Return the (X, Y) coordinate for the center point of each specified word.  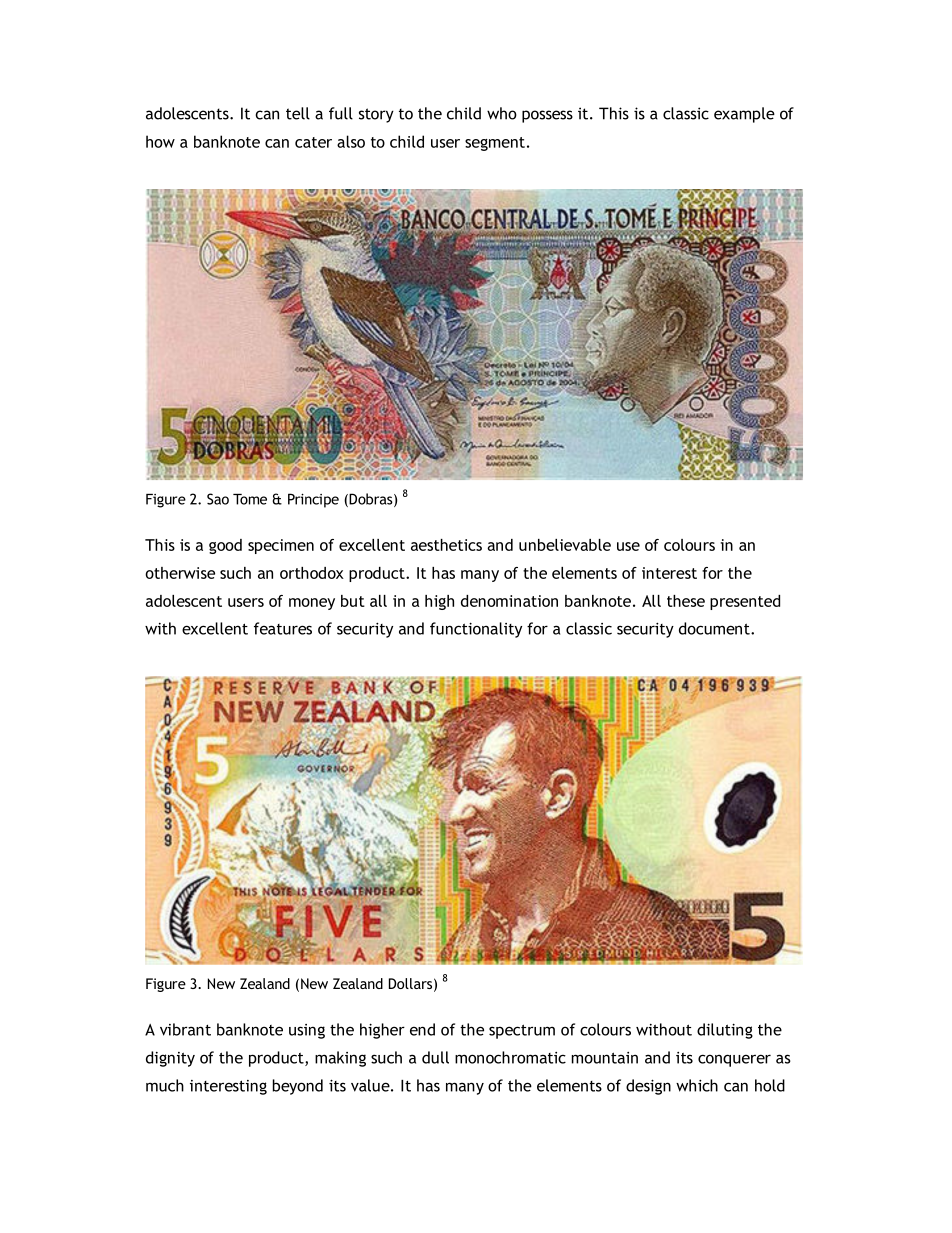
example (744, 115)
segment (495, 144)
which (697, 1085)
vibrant (185, 1029)
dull (435, 1057)
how (160, 141)
